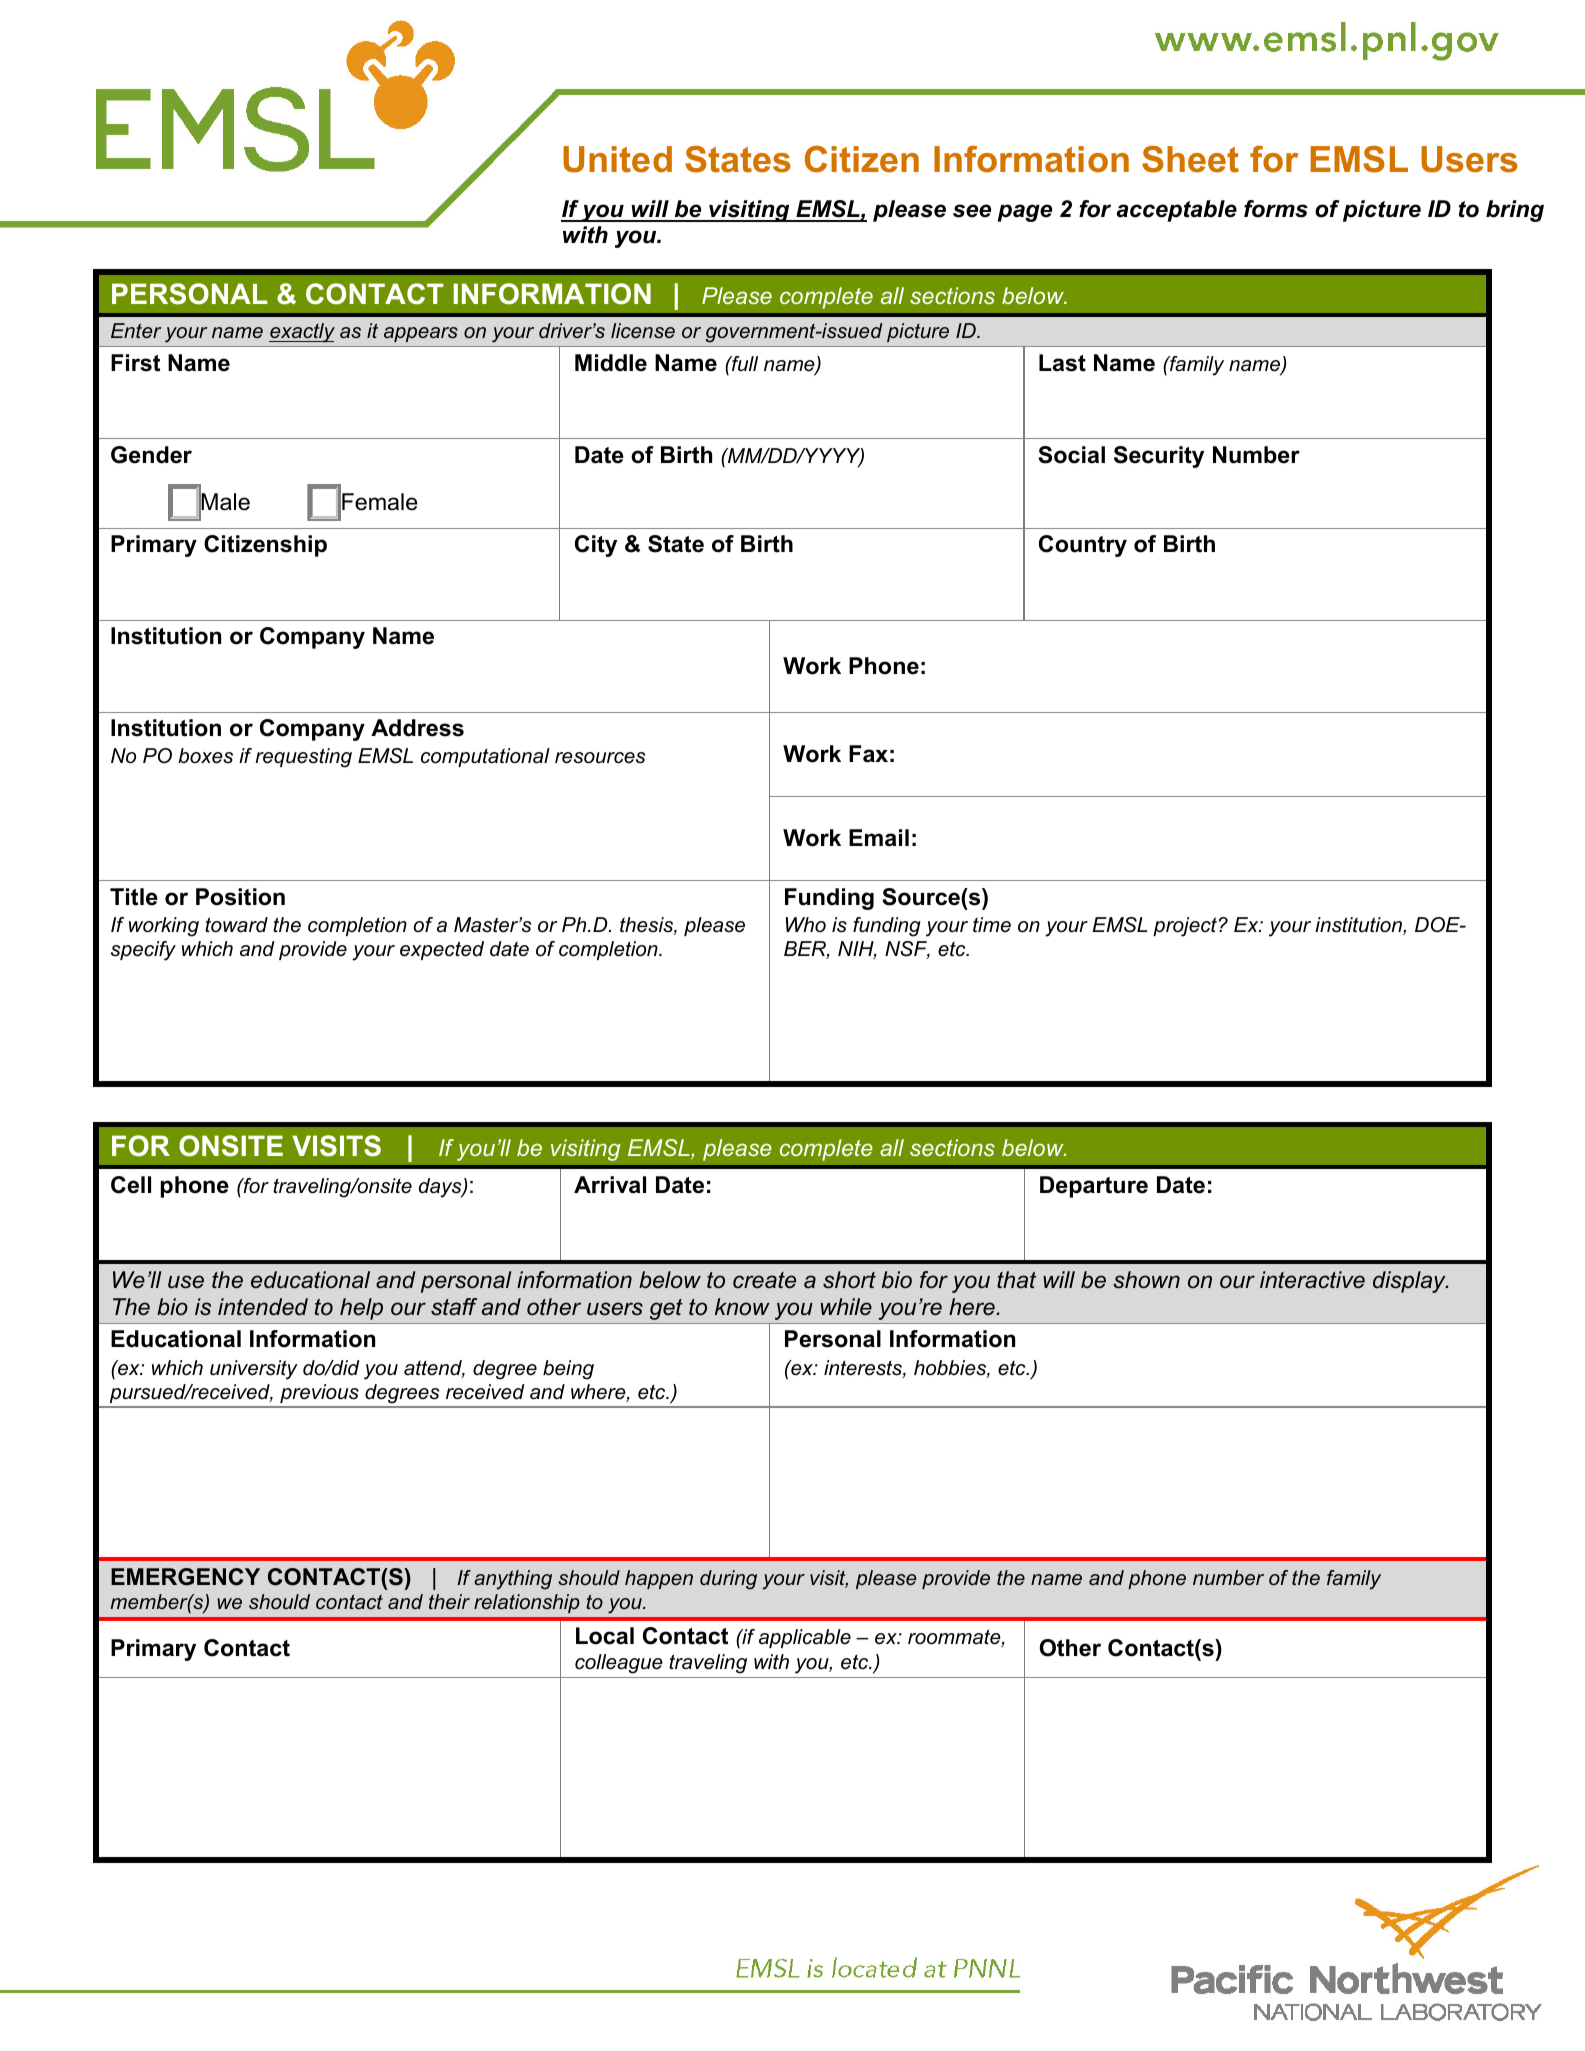 The height and width of the document is (2051, 1585). I want to click on applicable, so click(805, 1638).
